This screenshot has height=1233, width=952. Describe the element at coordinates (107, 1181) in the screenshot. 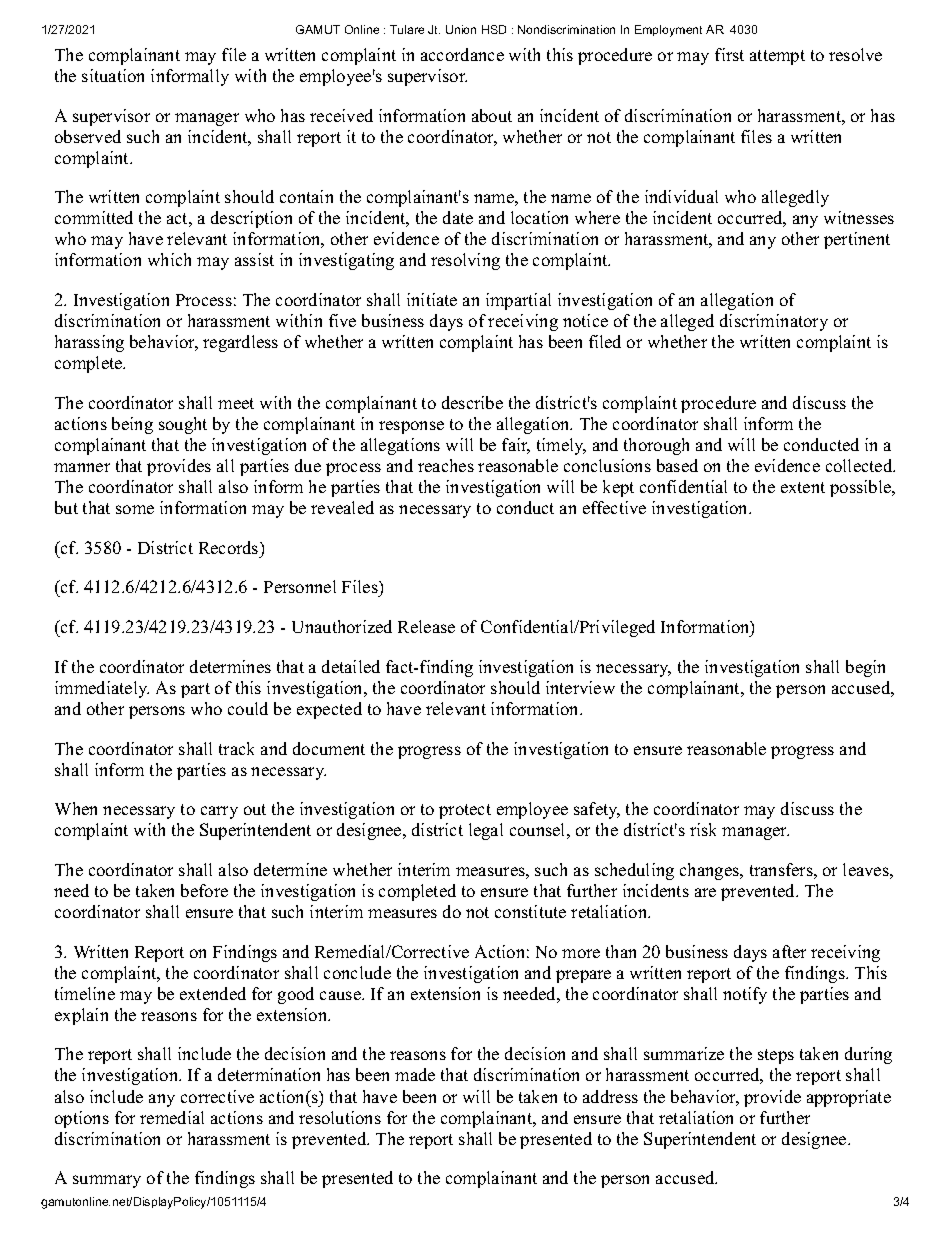

I see `summary` at that location.
